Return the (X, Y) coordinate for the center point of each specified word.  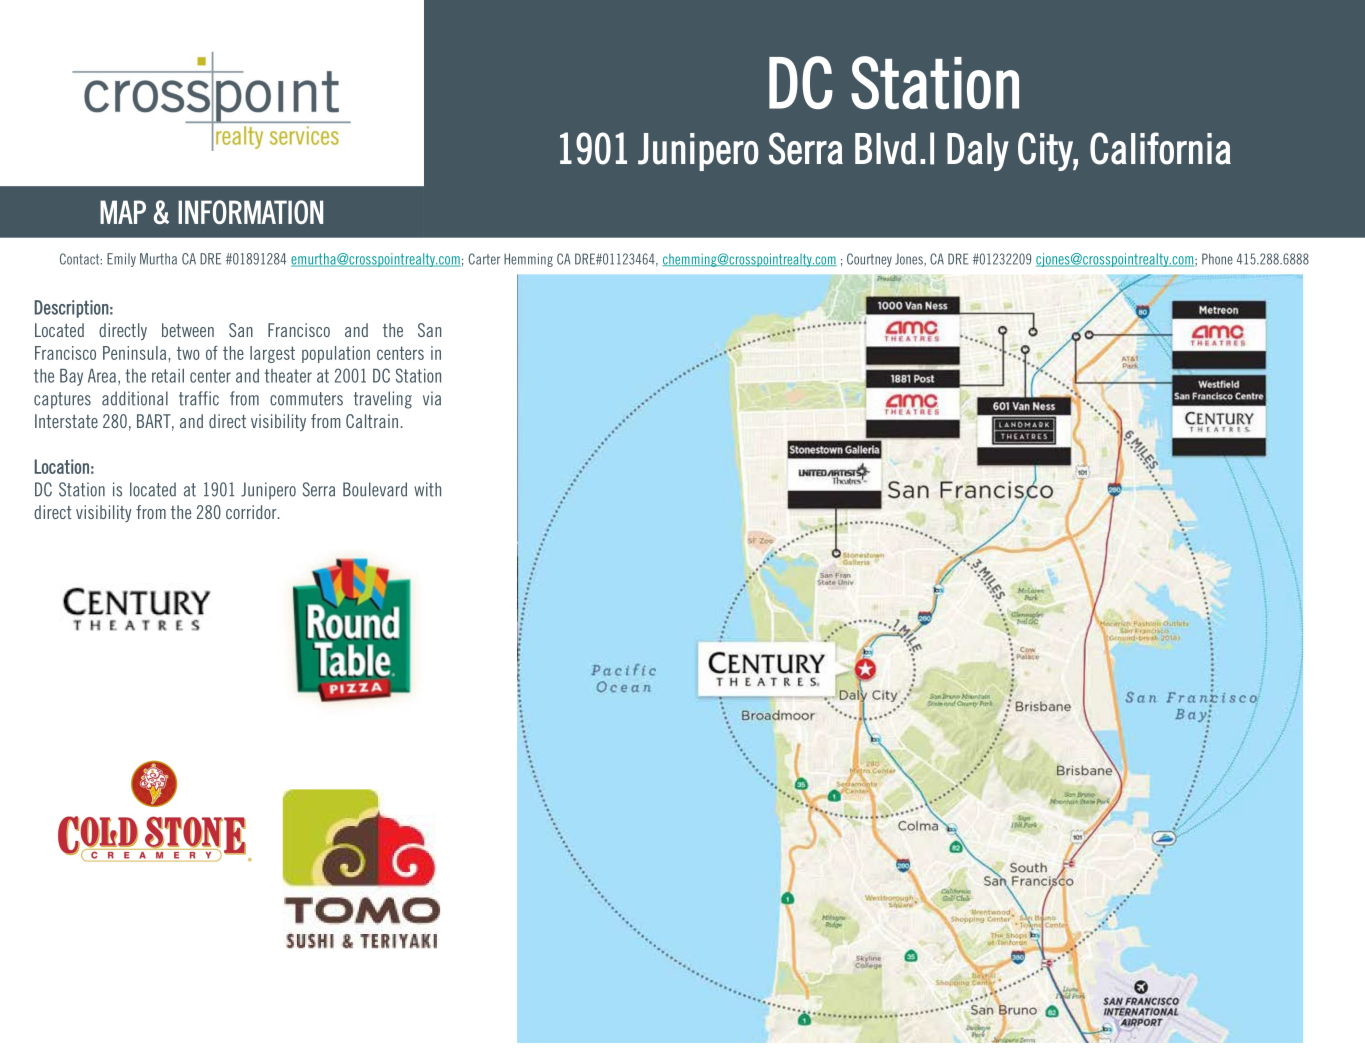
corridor (252, 512)
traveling (383, 400)
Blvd (885, 149)
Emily (121, 260)
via (432, 398)
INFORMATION (250, 212)
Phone (1217, 259)
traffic (199, 398)
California (1160, 148)
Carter (484, 259)
